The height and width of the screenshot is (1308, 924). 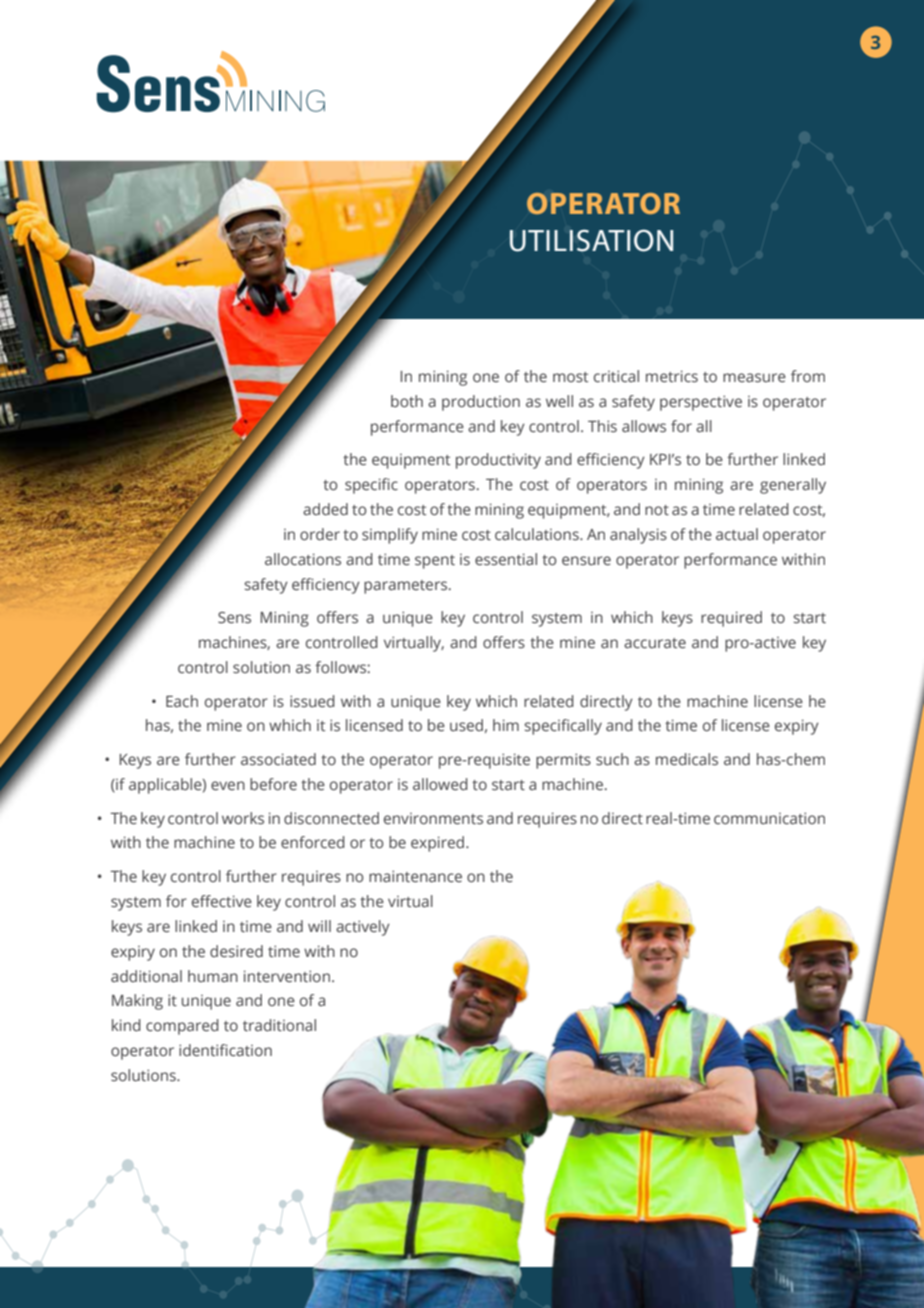 What do you see at coordinates (407, 587) in the screenshot?
I see `parameters` at bounding box center [407, 587].
